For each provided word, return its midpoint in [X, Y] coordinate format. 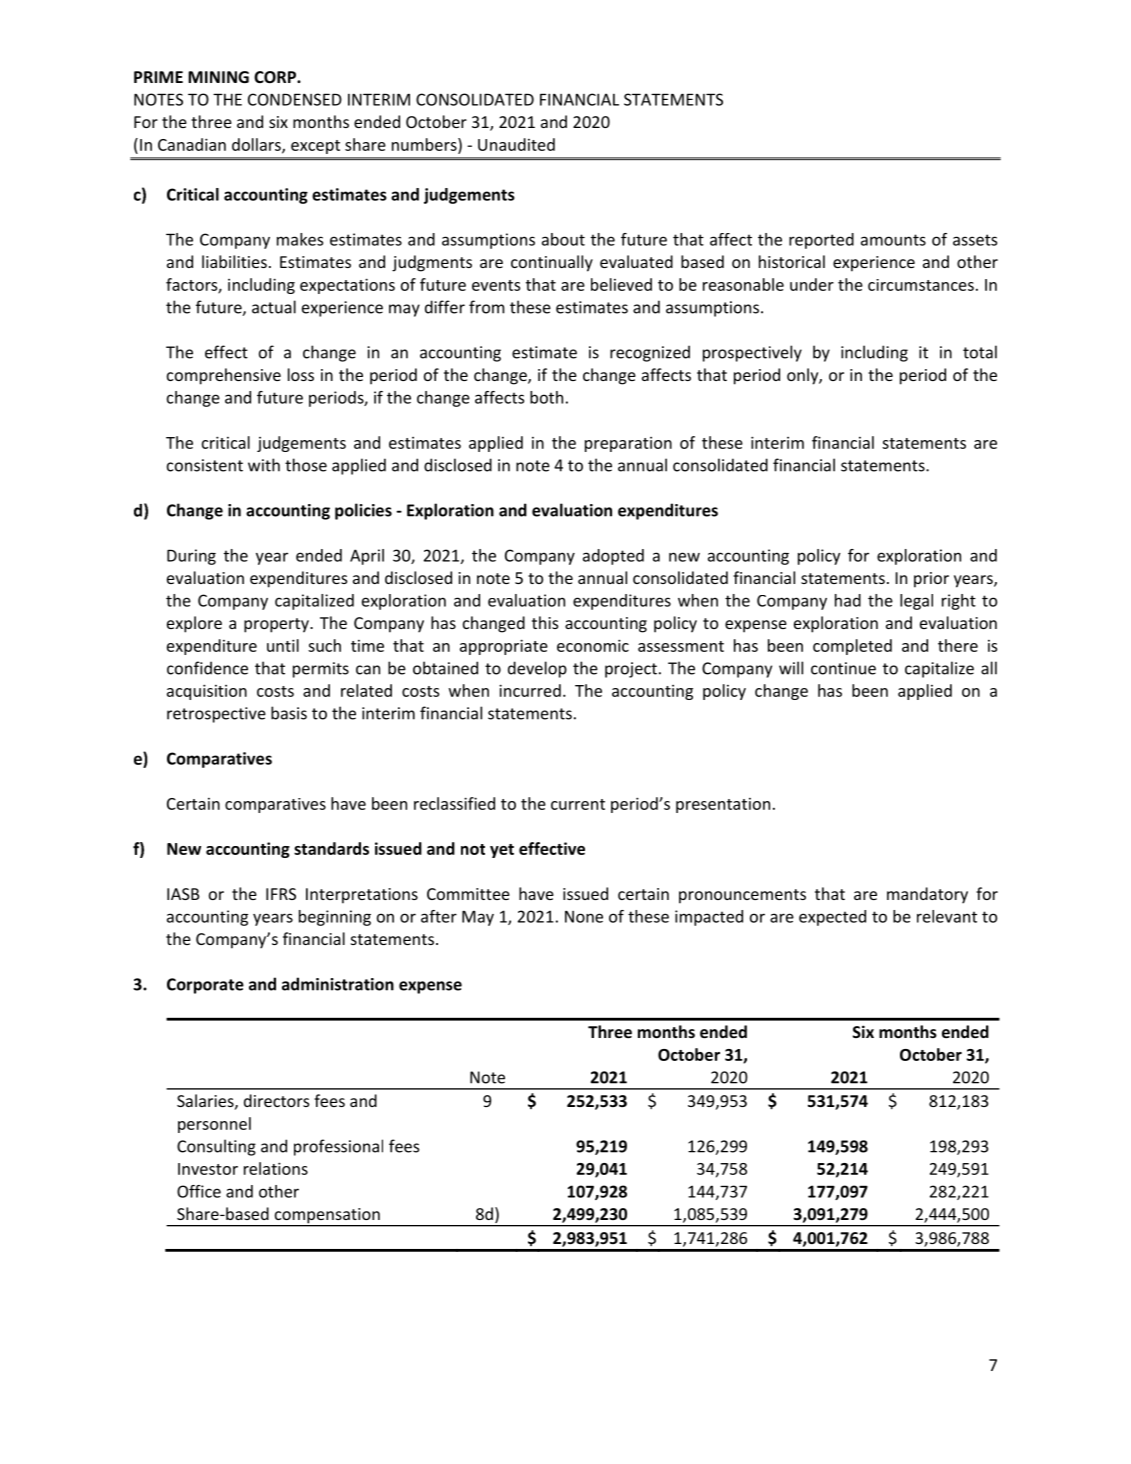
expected [832, 918]
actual [274, 307]
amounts [893, 240]
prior [931, 580]
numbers [425, 145]
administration [338, 984]
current [578, 804]
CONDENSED [295, 99]
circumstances [921, 285]
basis [289, 713]
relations [276, 1168]
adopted [613, 557]
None [584, 917]
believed [621, 284]
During [191, 557]
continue [843, 668]
